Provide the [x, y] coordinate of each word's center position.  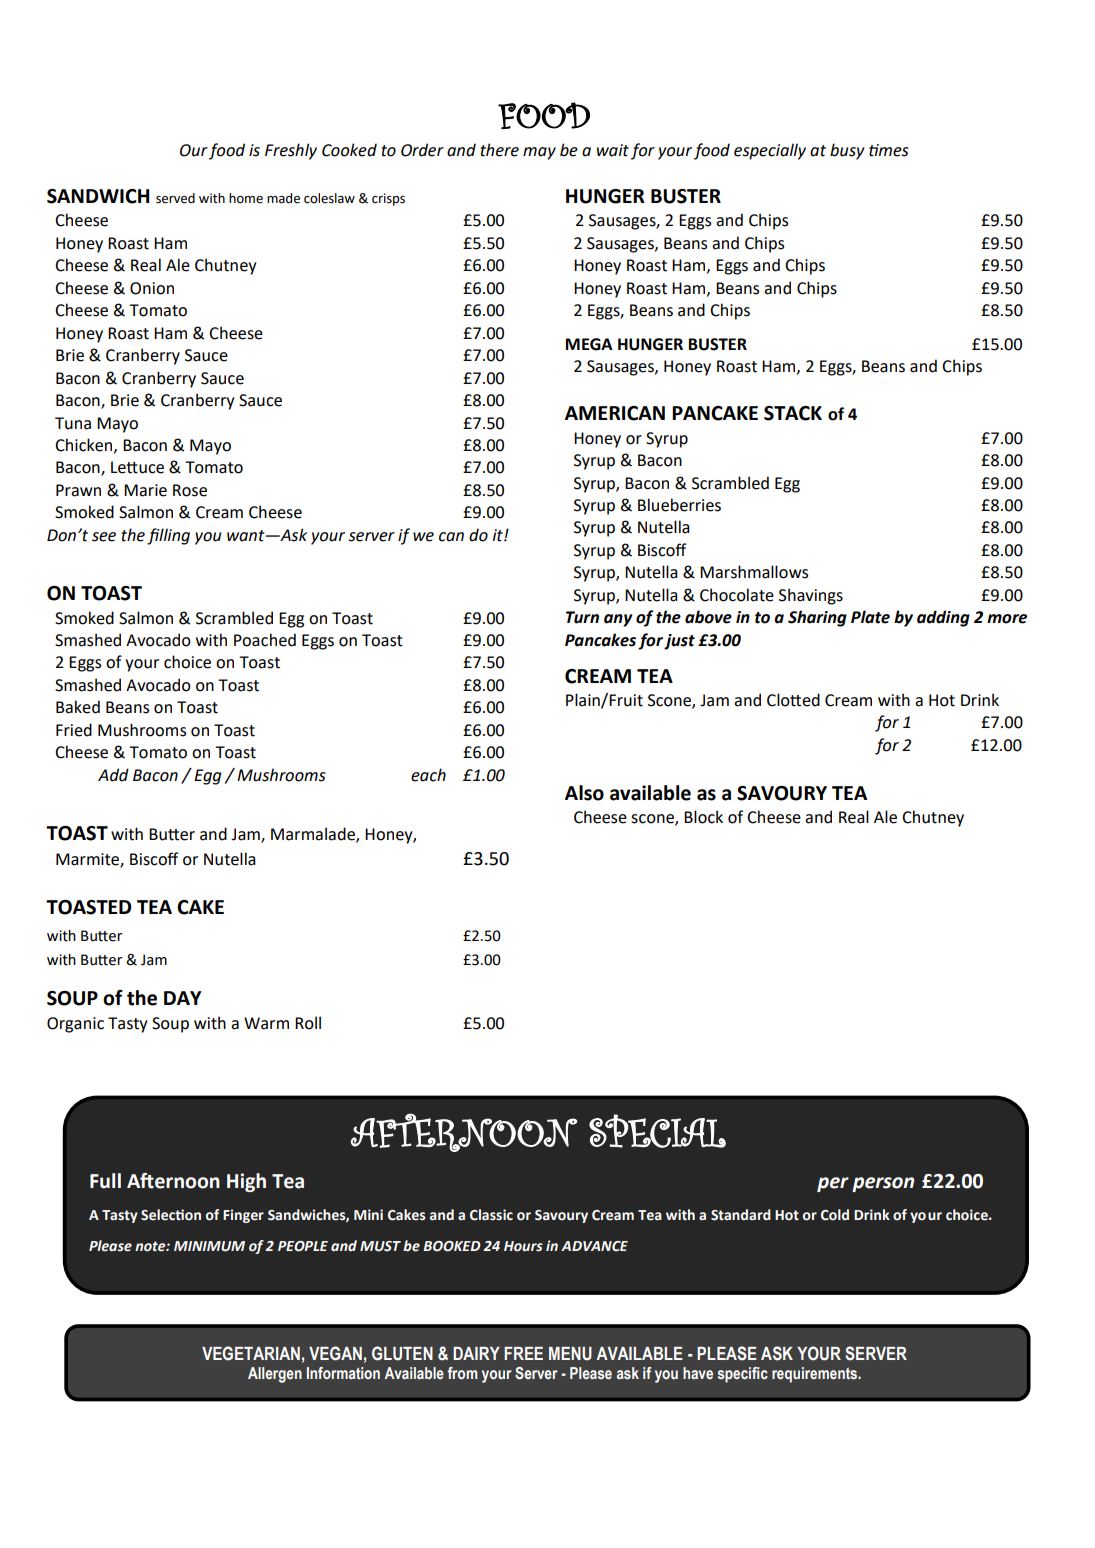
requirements [816, 1375]
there [499, 150]
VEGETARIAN [251, 1353]
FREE [523, 1353]
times [889, 150]
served [175, 198]
